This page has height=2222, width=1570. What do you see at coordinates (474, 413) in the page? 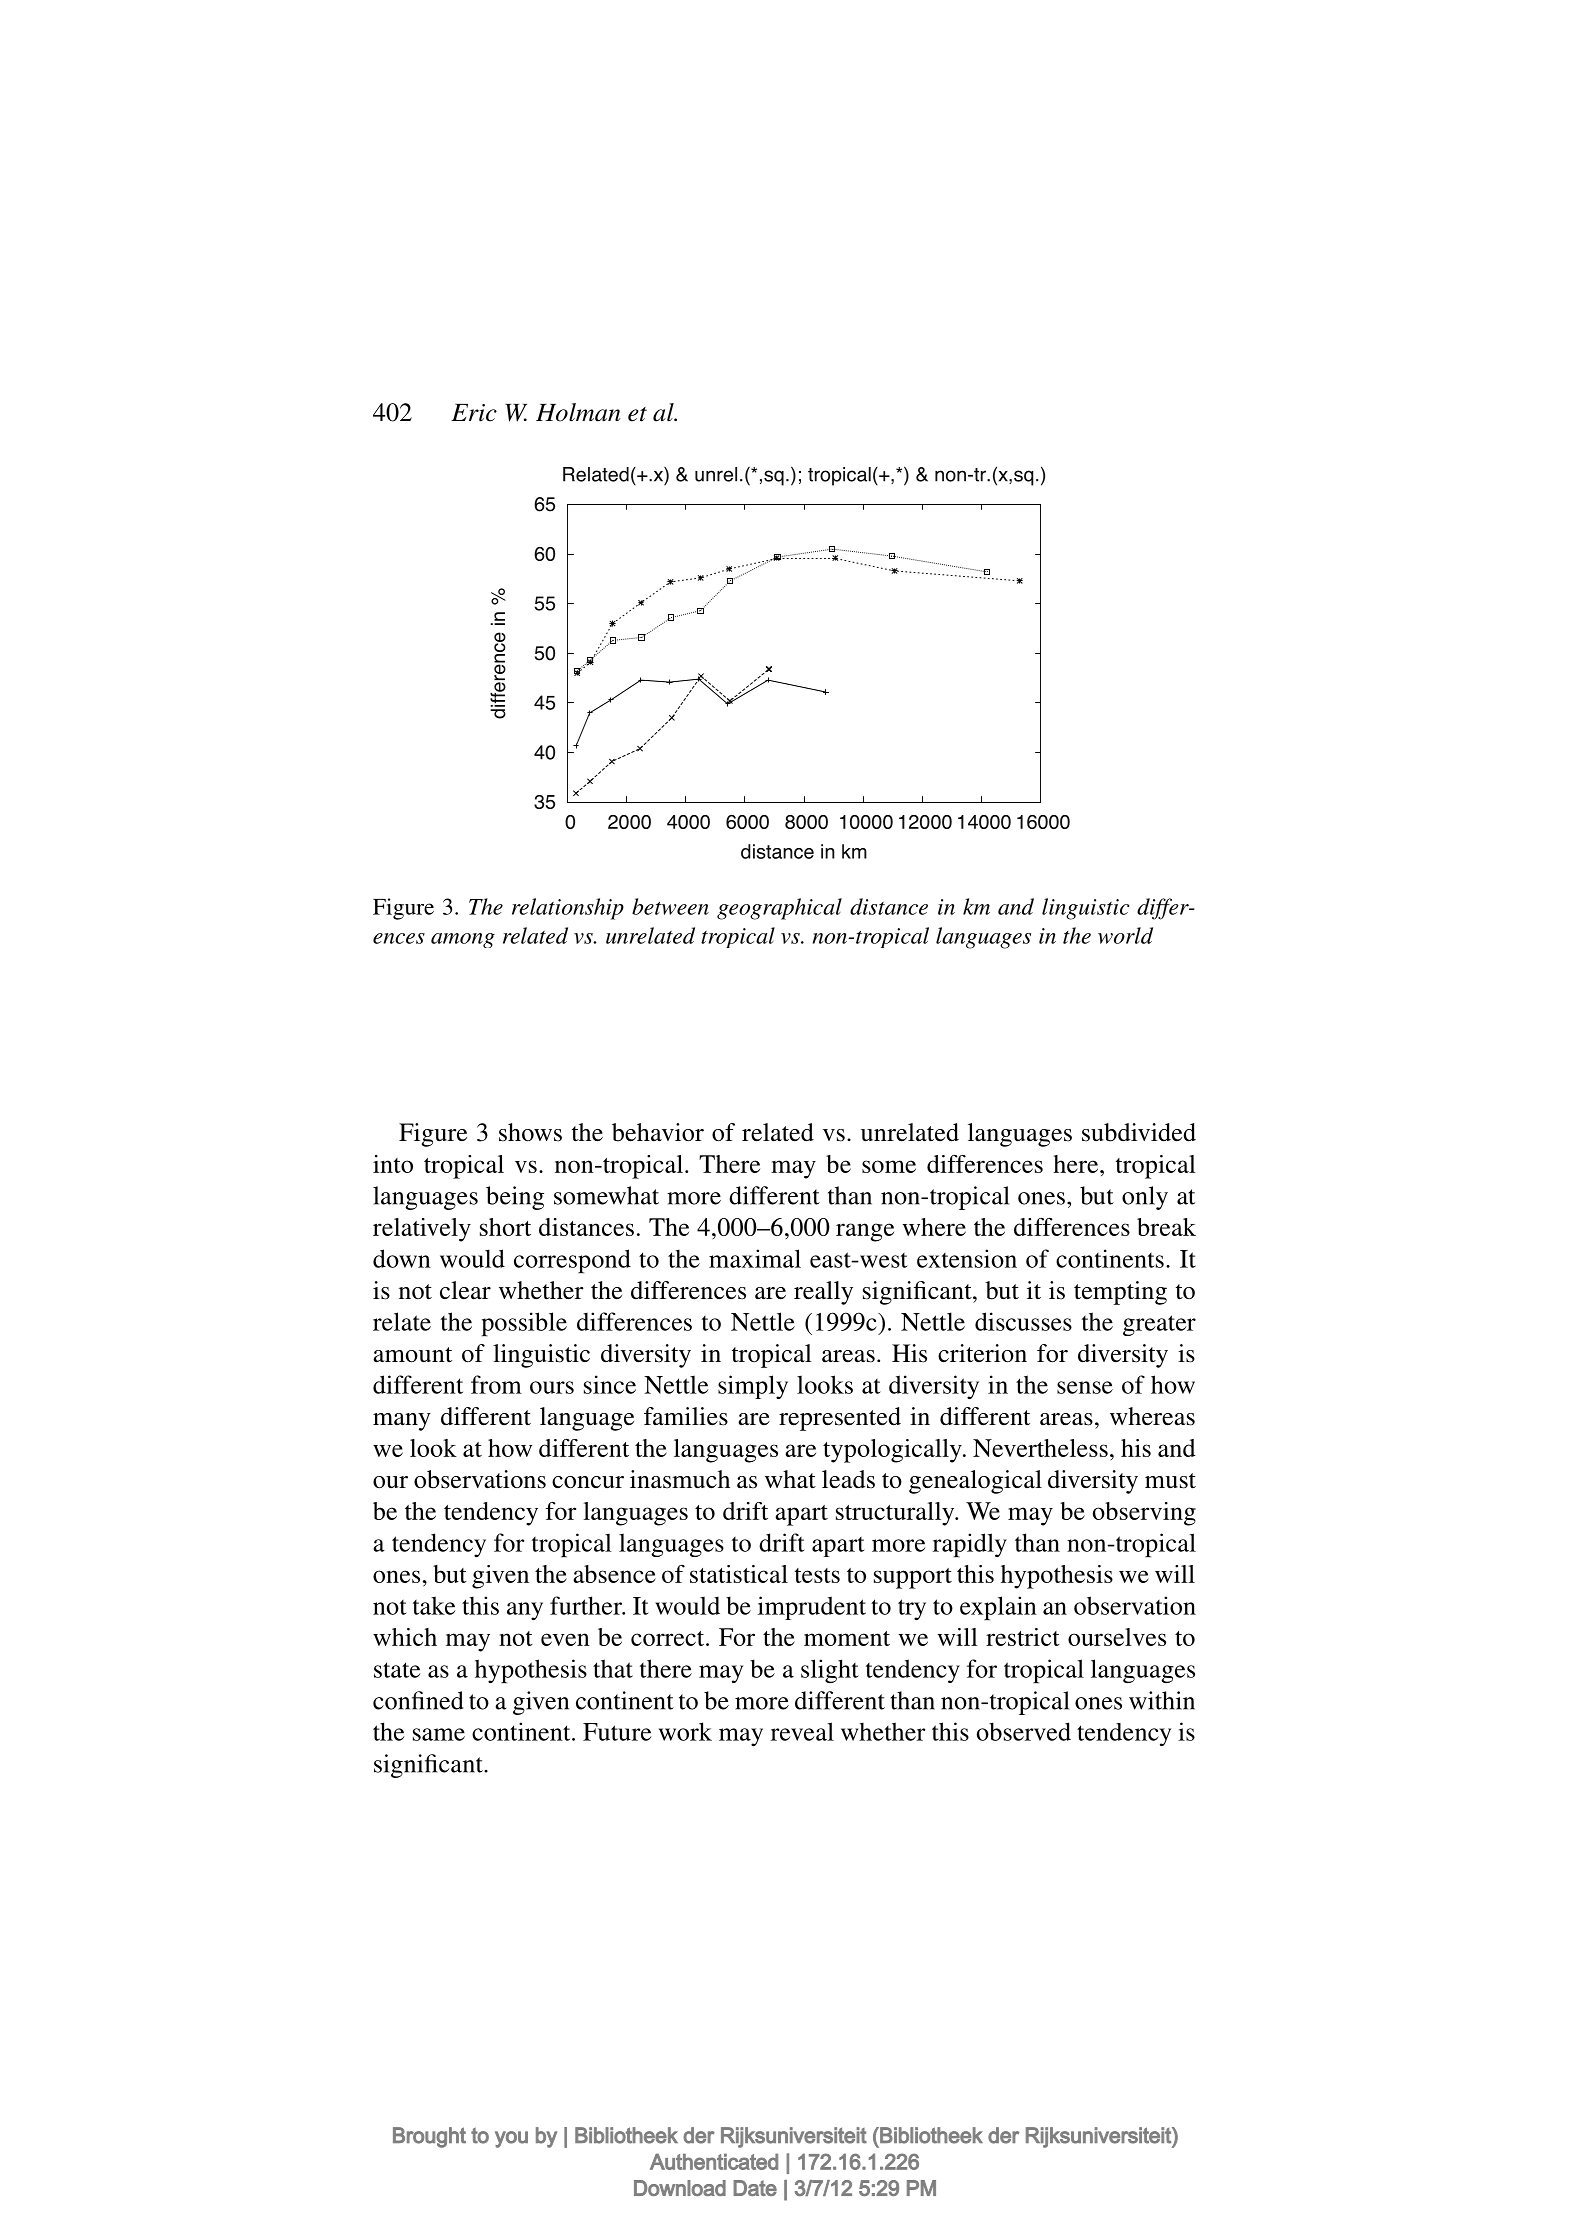
I see `Eric` at bounding box center [474, 413].
